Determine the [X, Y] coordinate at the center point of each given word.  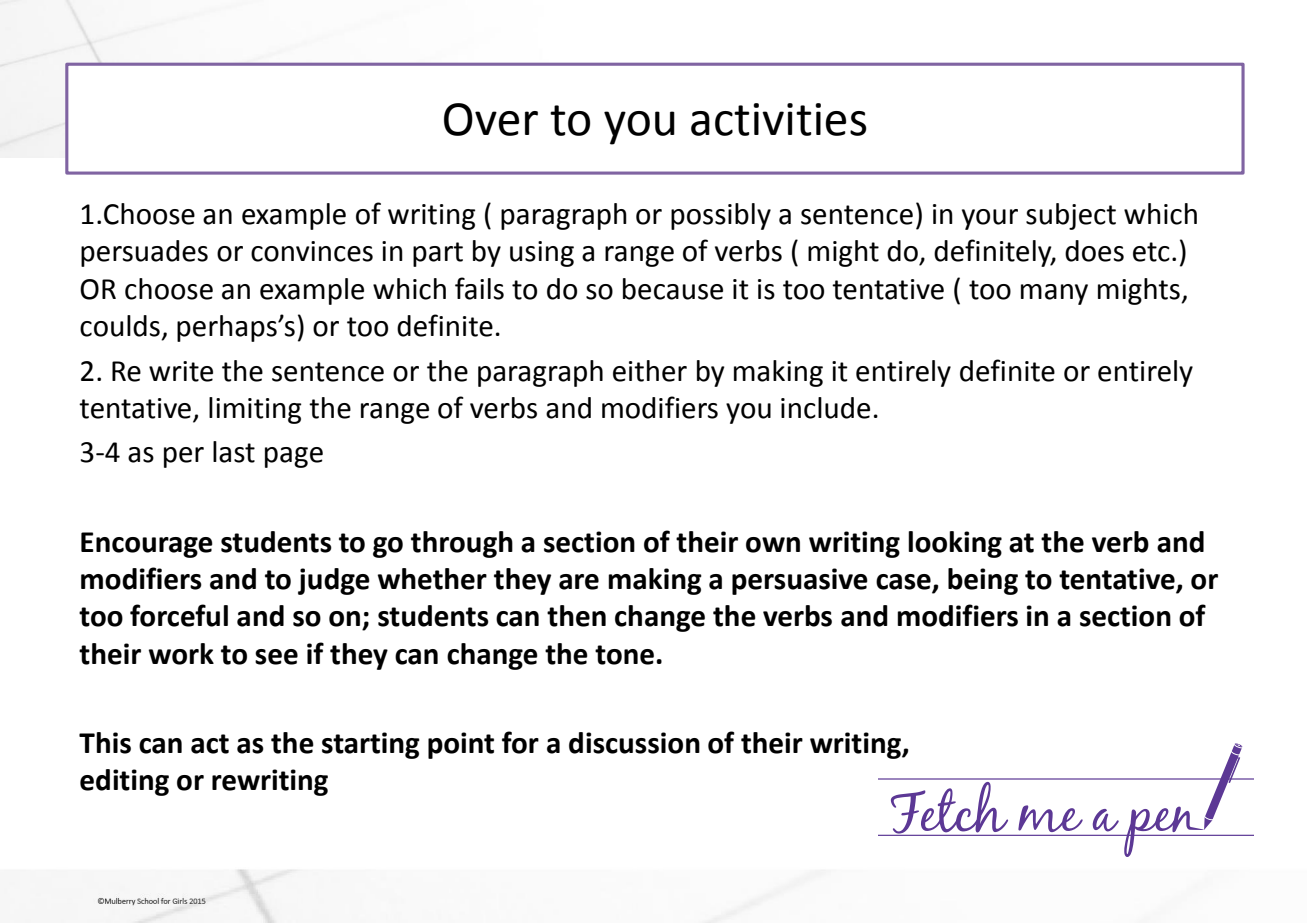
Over [491, 119]
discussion [634, 743]
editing [124, 782]
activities [779, 119]
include [825, 408]
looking [955, 544]
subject [1071, 216]
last [234, 452]
